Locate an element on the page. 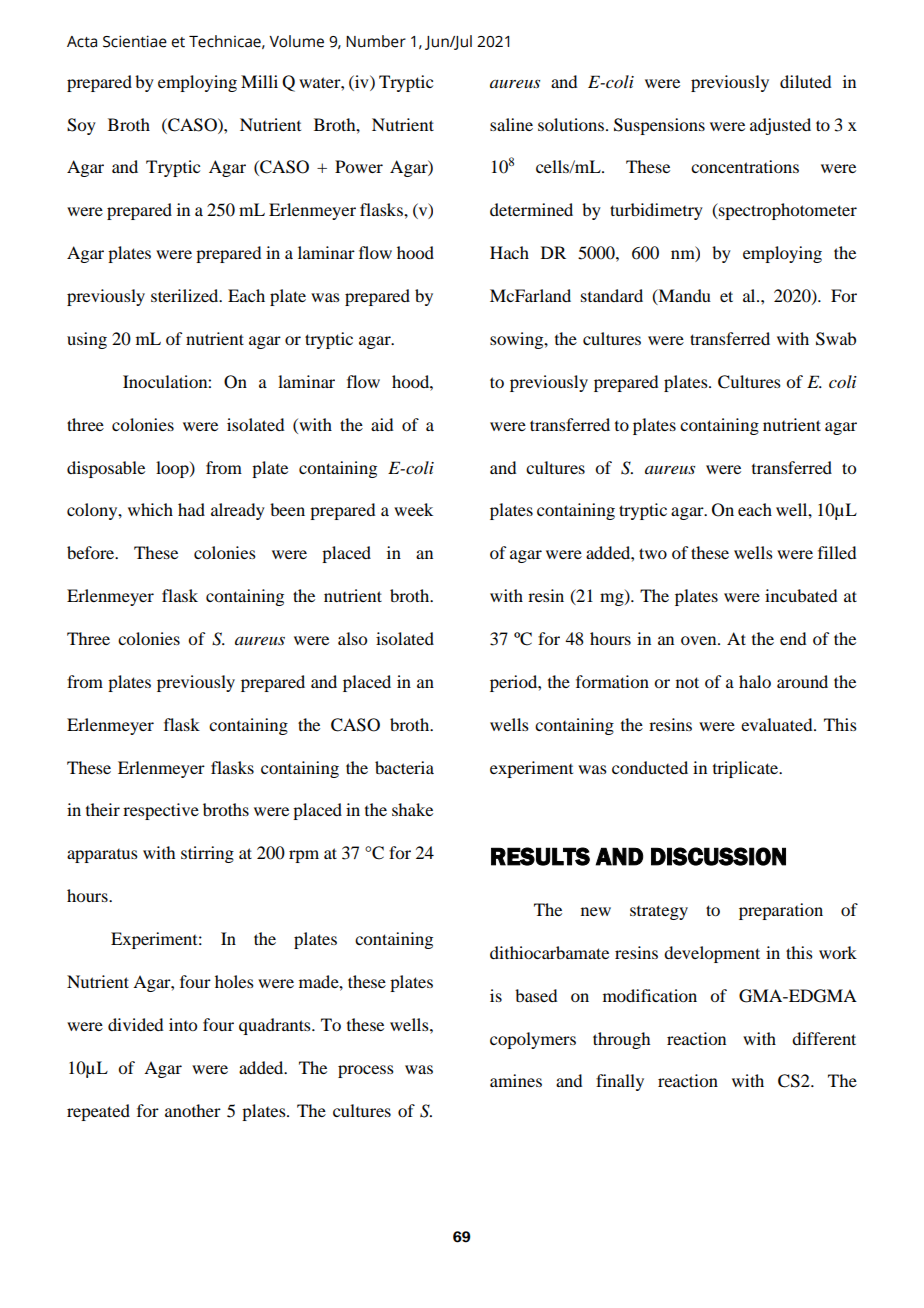 This document has width=924, height=1308. Milli is located at coordinates (259, 81).
